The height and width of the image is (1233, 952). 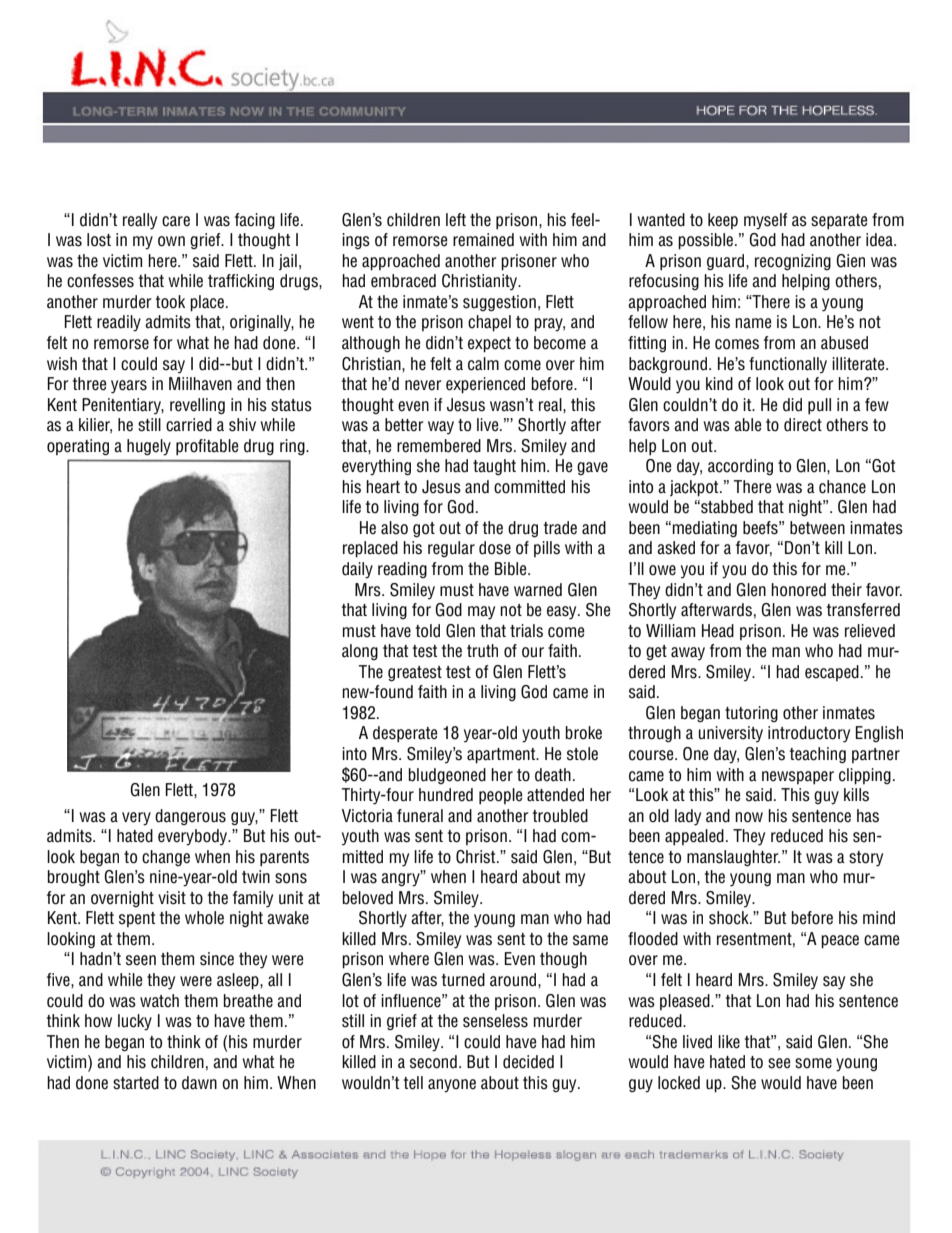 I want to click on some, so click(x=813, y=1063).
